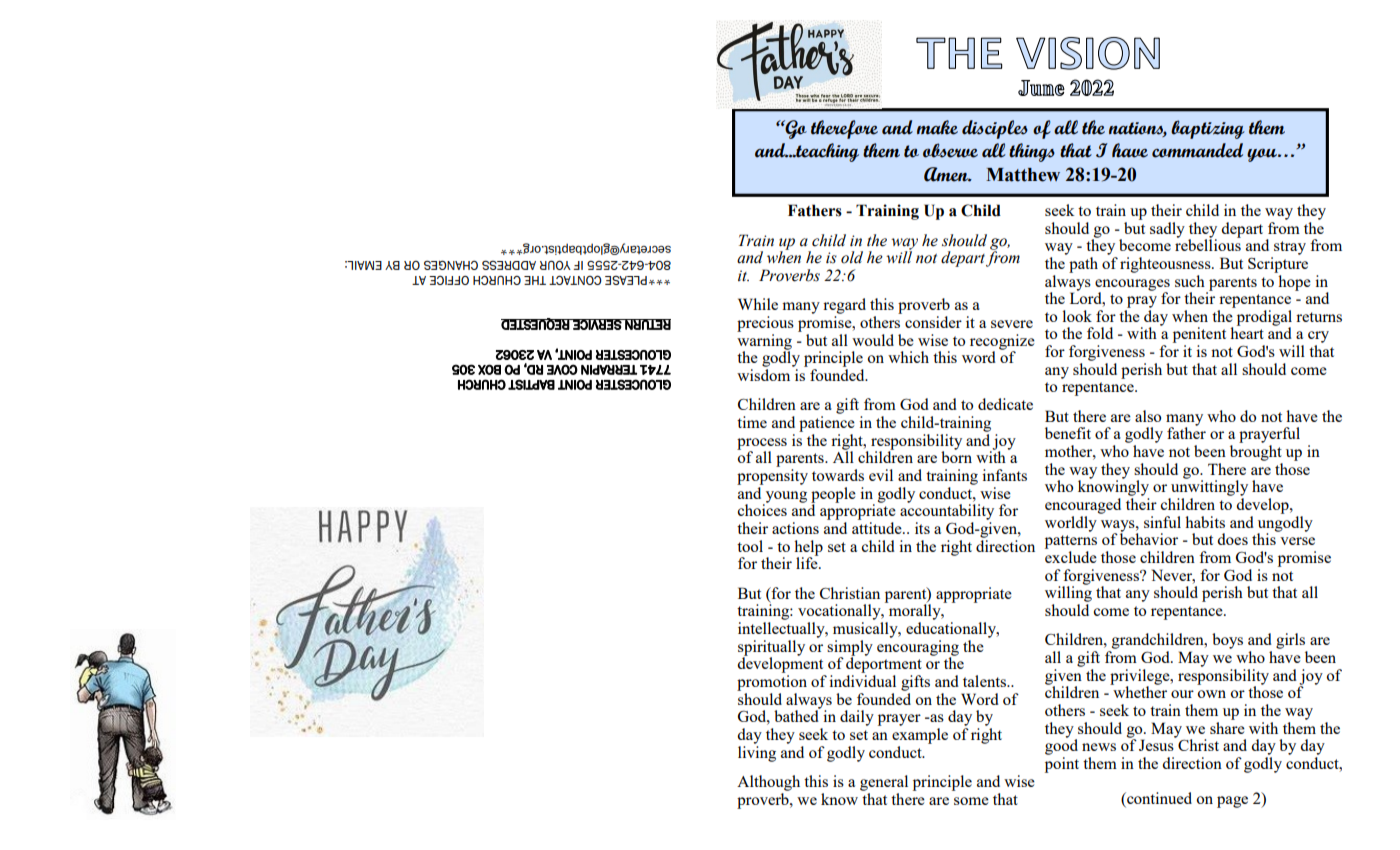 This screenshot has height=850, width=1400. I want to click on prodigal, so click(1264, 319).
